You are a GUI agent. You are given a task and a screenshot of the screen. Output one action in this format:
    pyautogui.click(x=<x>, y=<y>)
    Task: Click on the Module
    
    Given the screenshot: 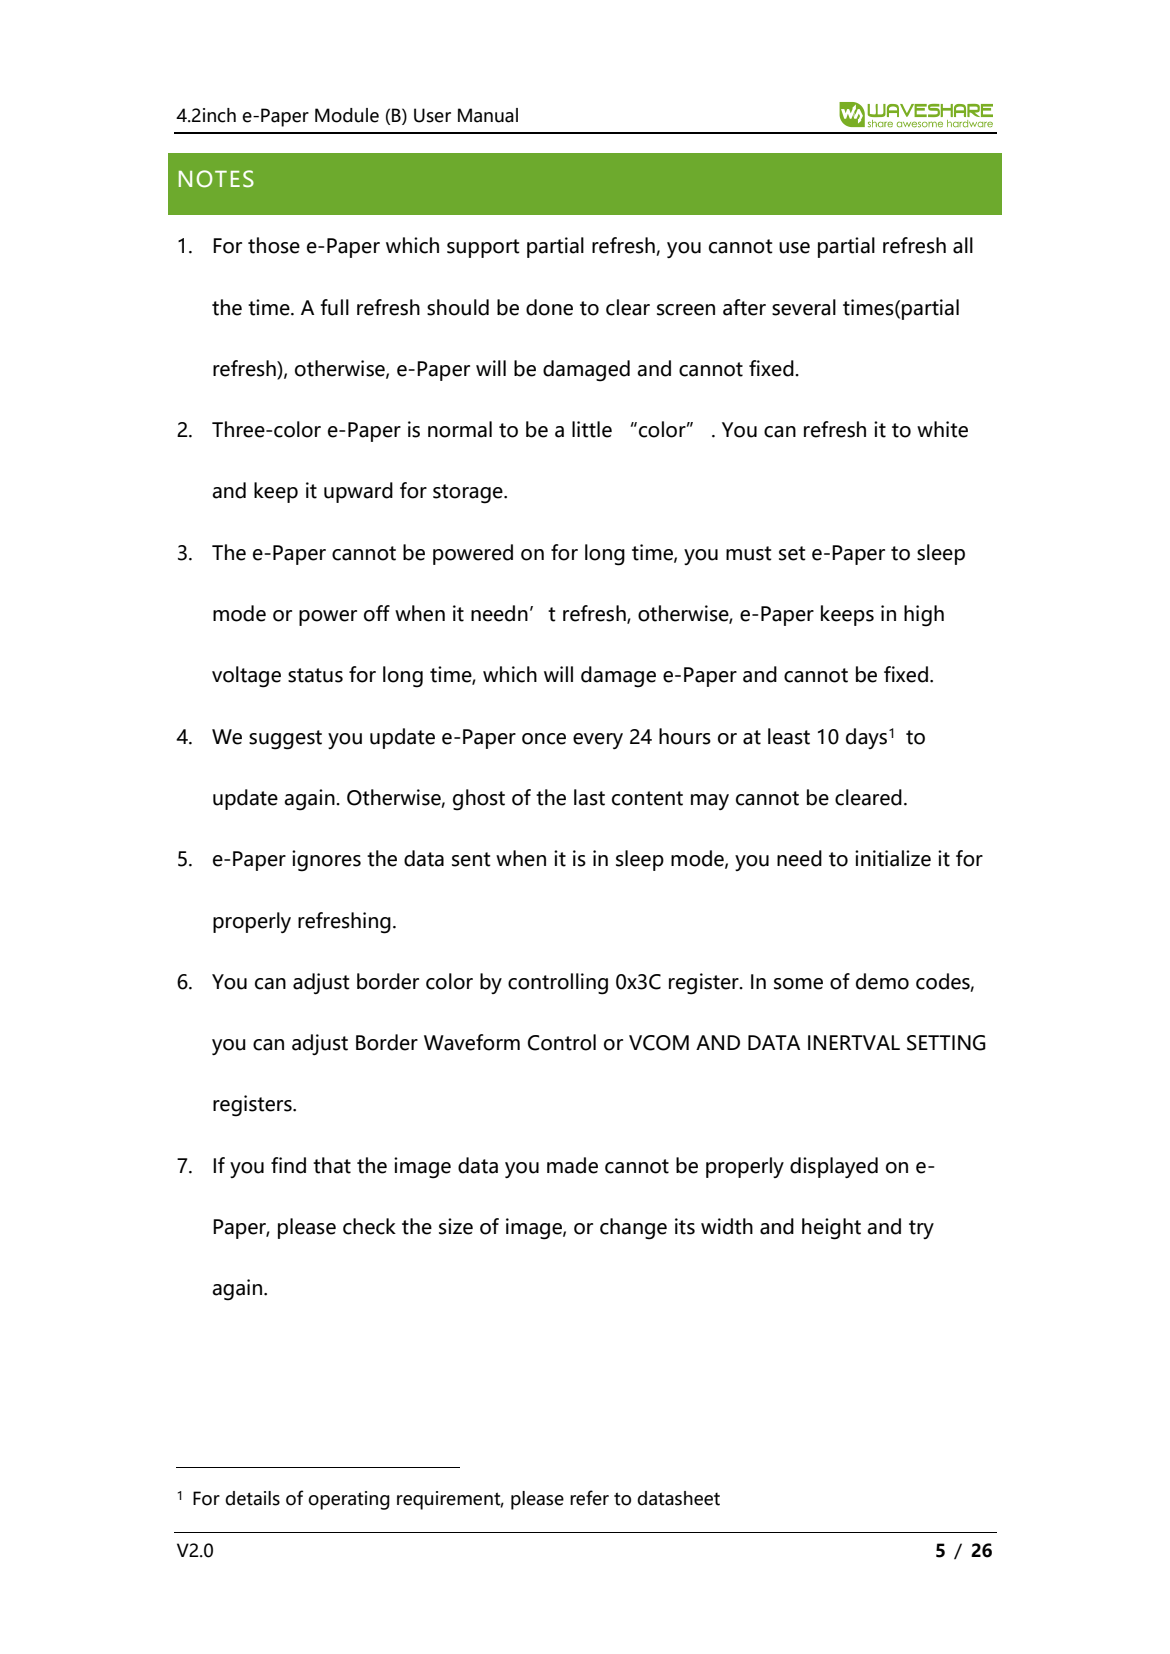 What is the action you would take?
    pyautogui.click(x=347, y=115)
